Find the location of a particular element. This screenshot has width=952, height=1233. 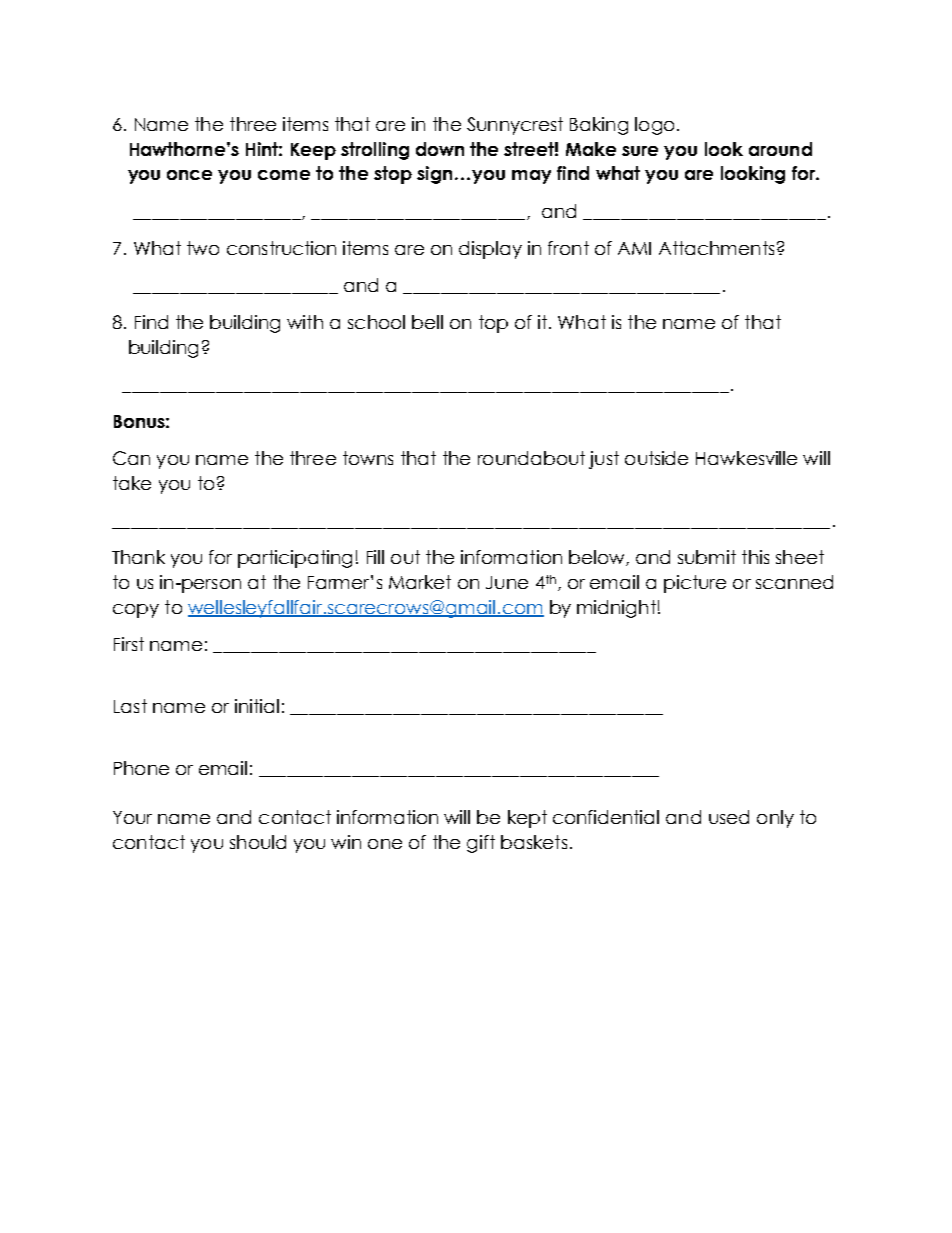

down is located at coordinates (440, 149).
